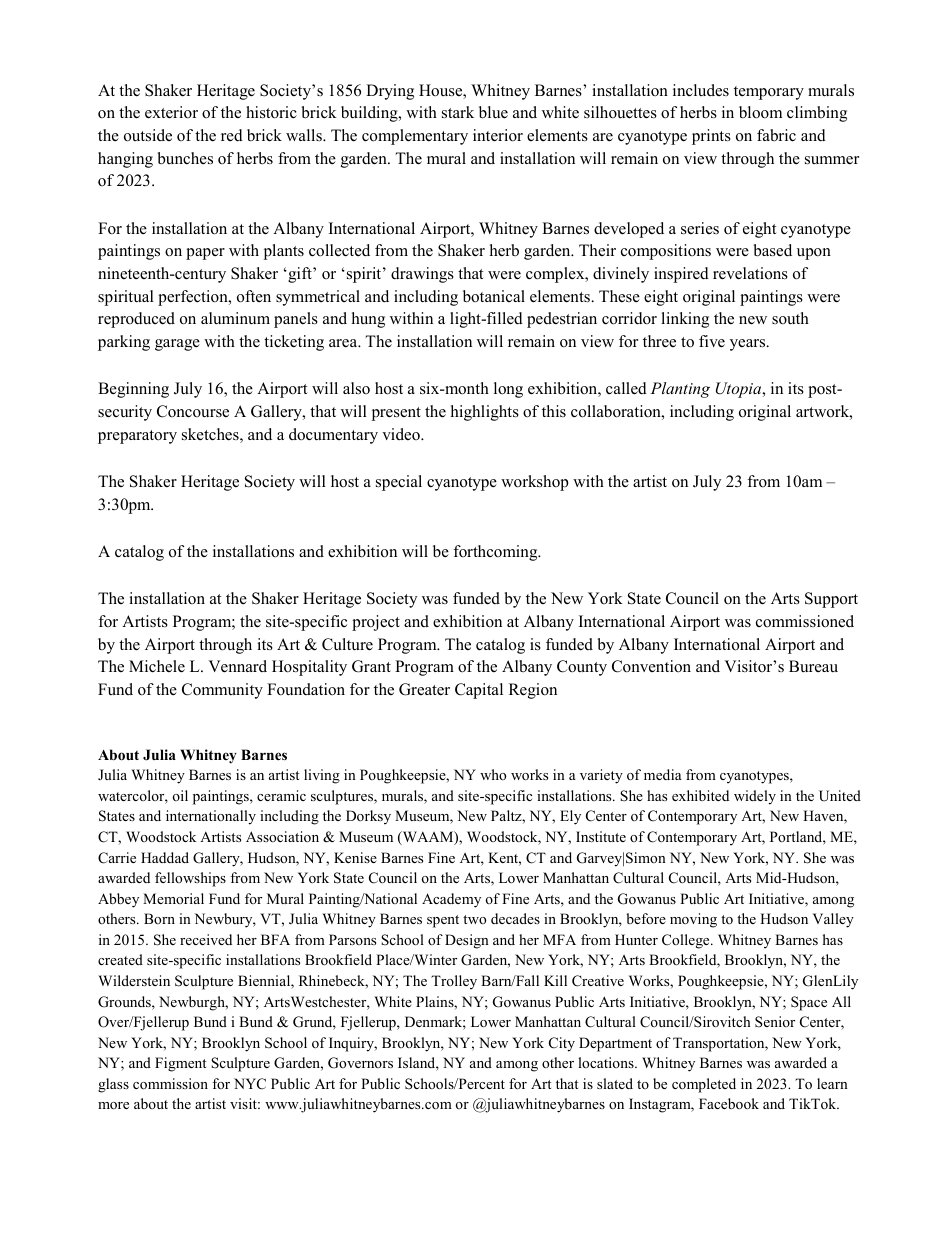 This document has width=952, height=1233. Describe the element at coordinates (137, 437) in the document. I see `preparatory` at that location.
